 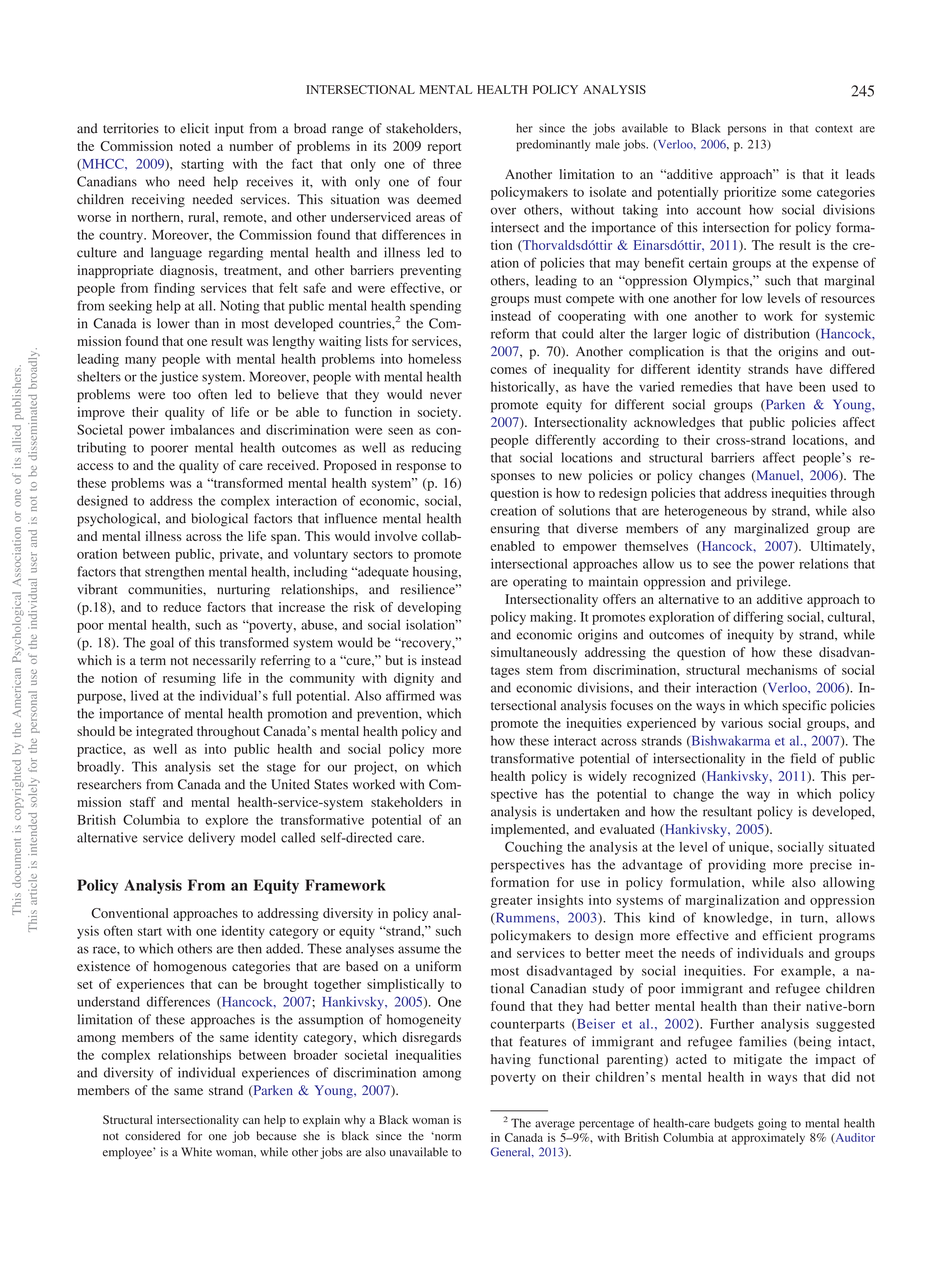 I want to click on persons, so click(x=747, y=130).
